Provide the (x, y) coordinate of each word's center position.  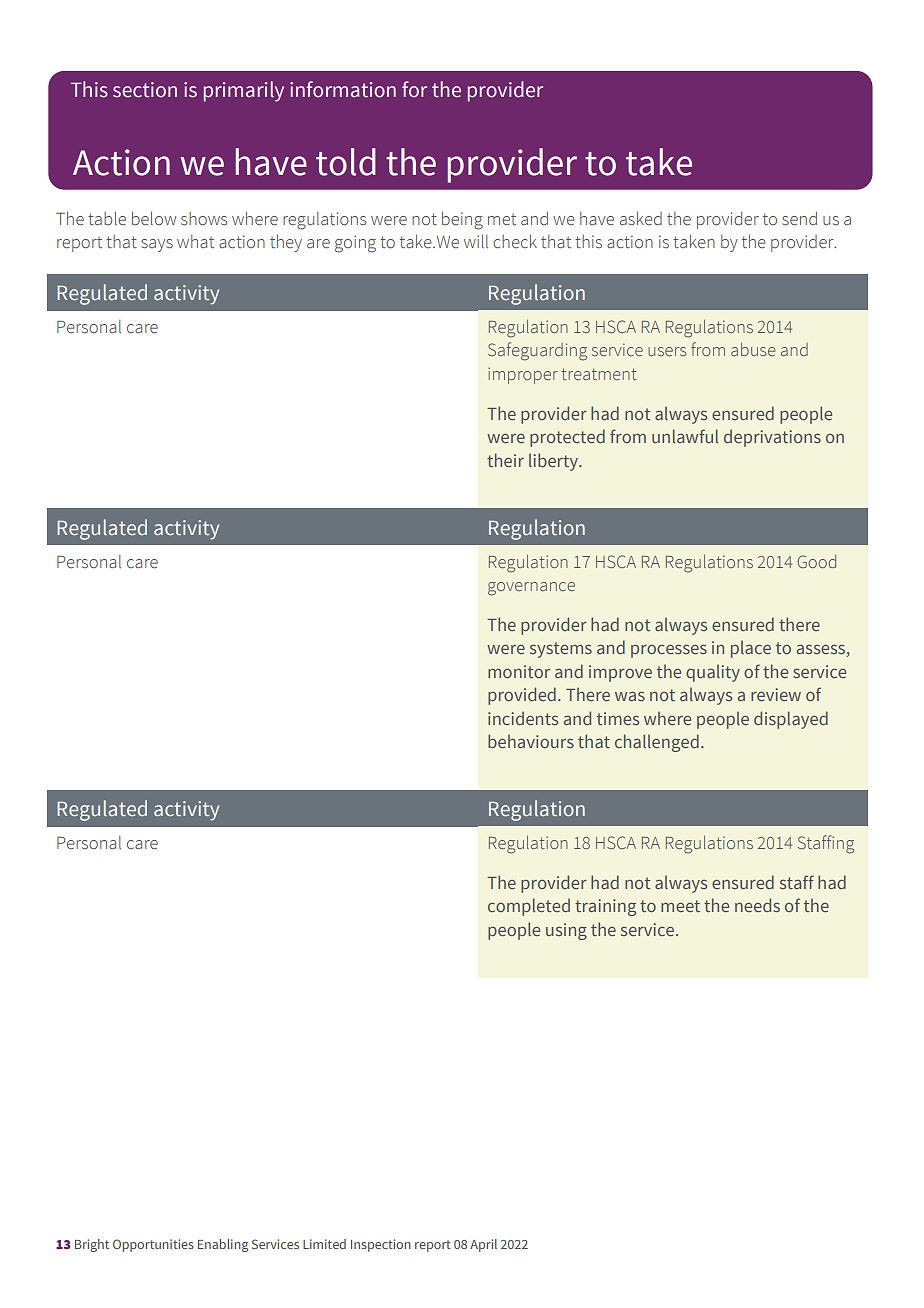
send (799, 219)
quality (713, 673)
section (145, 90)
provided (522, 696)
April (483, 1245)
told (346, 162)
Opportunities (153, 1245)
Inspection (381, 1245)
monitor (519, 671)
